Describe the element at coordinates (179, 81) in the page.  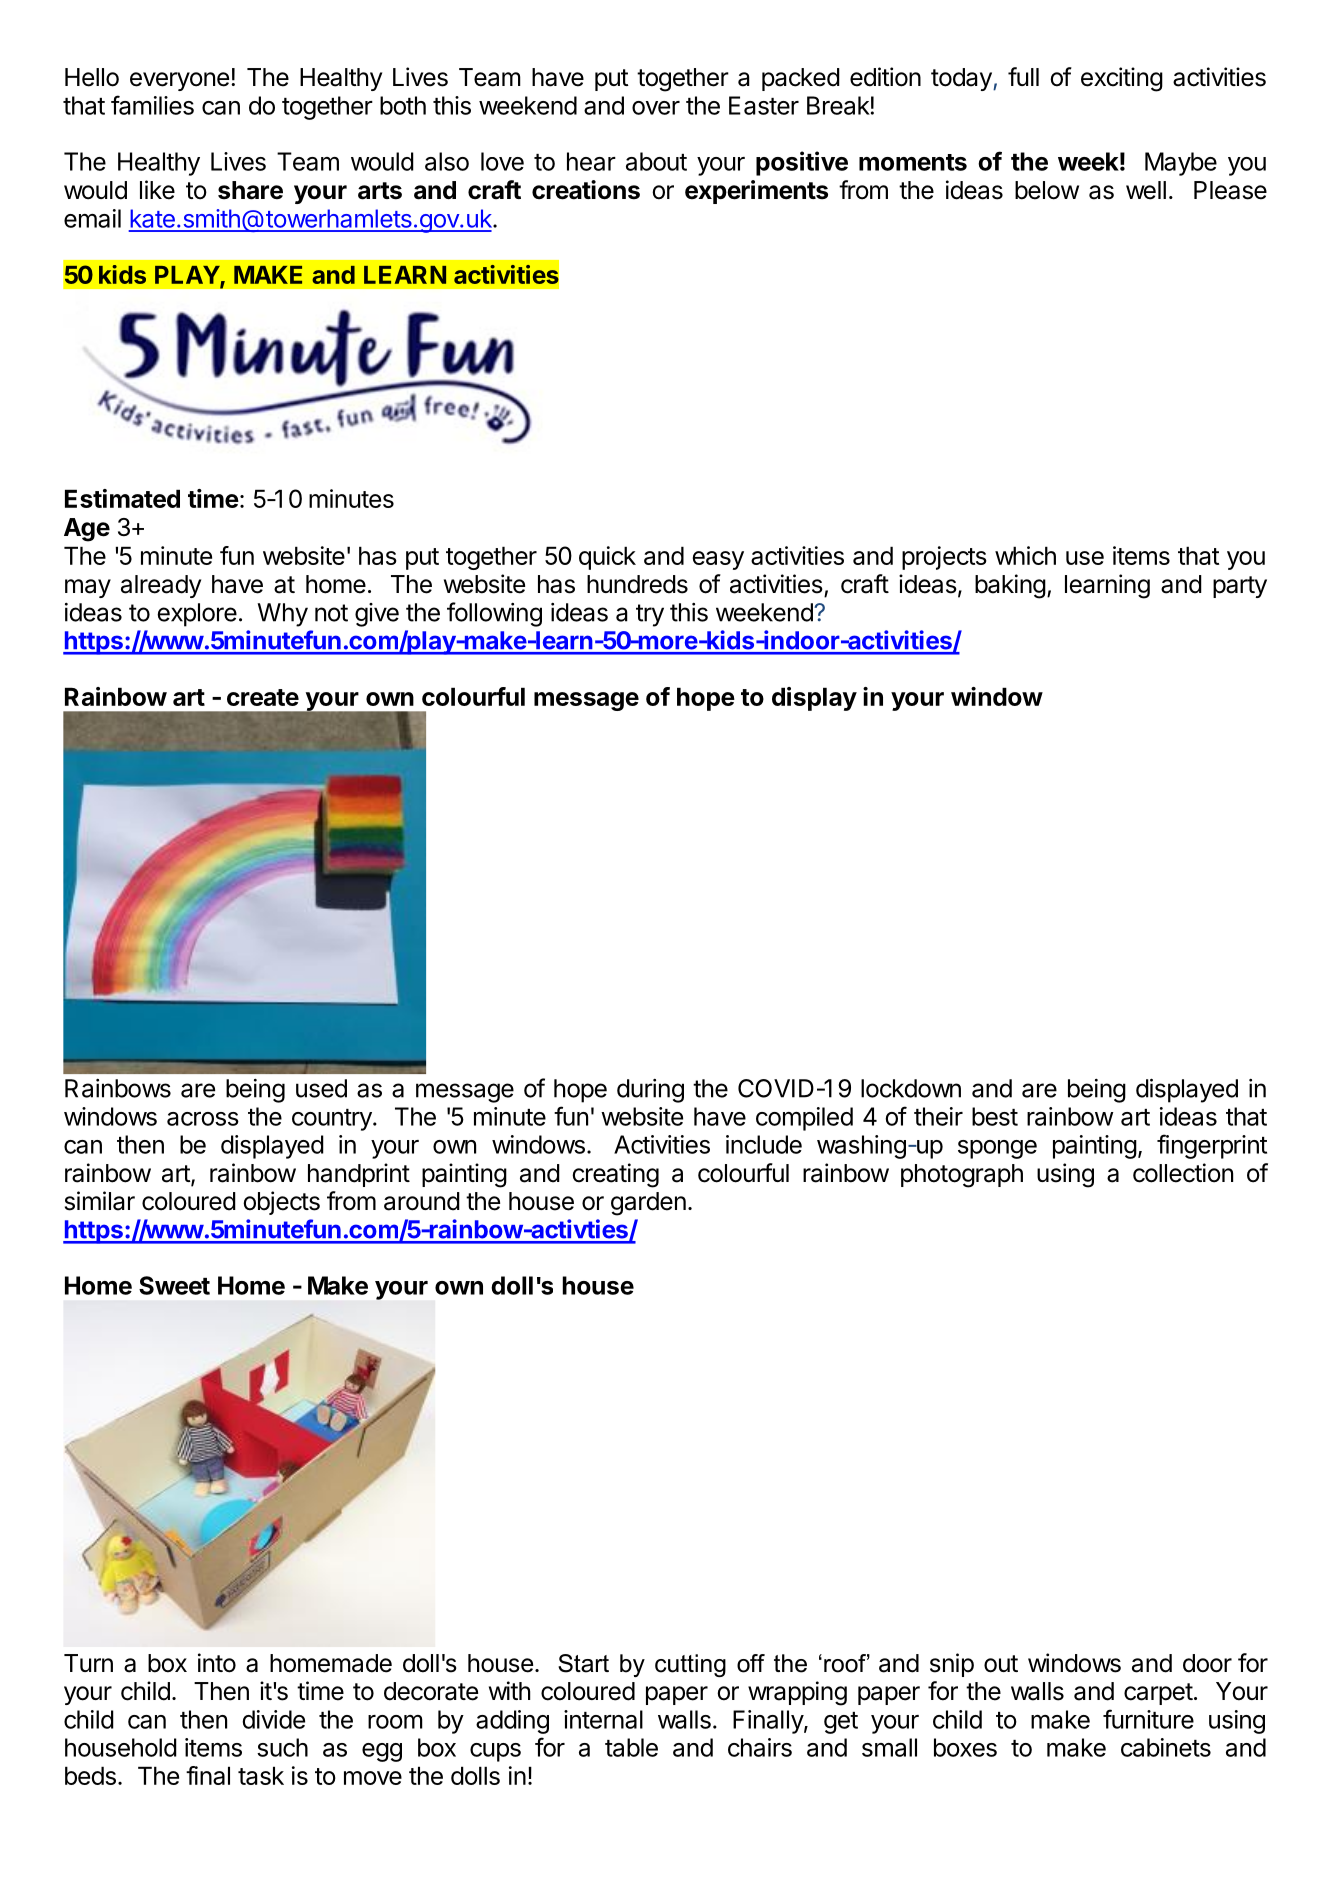
I see `everyone` at that location.
